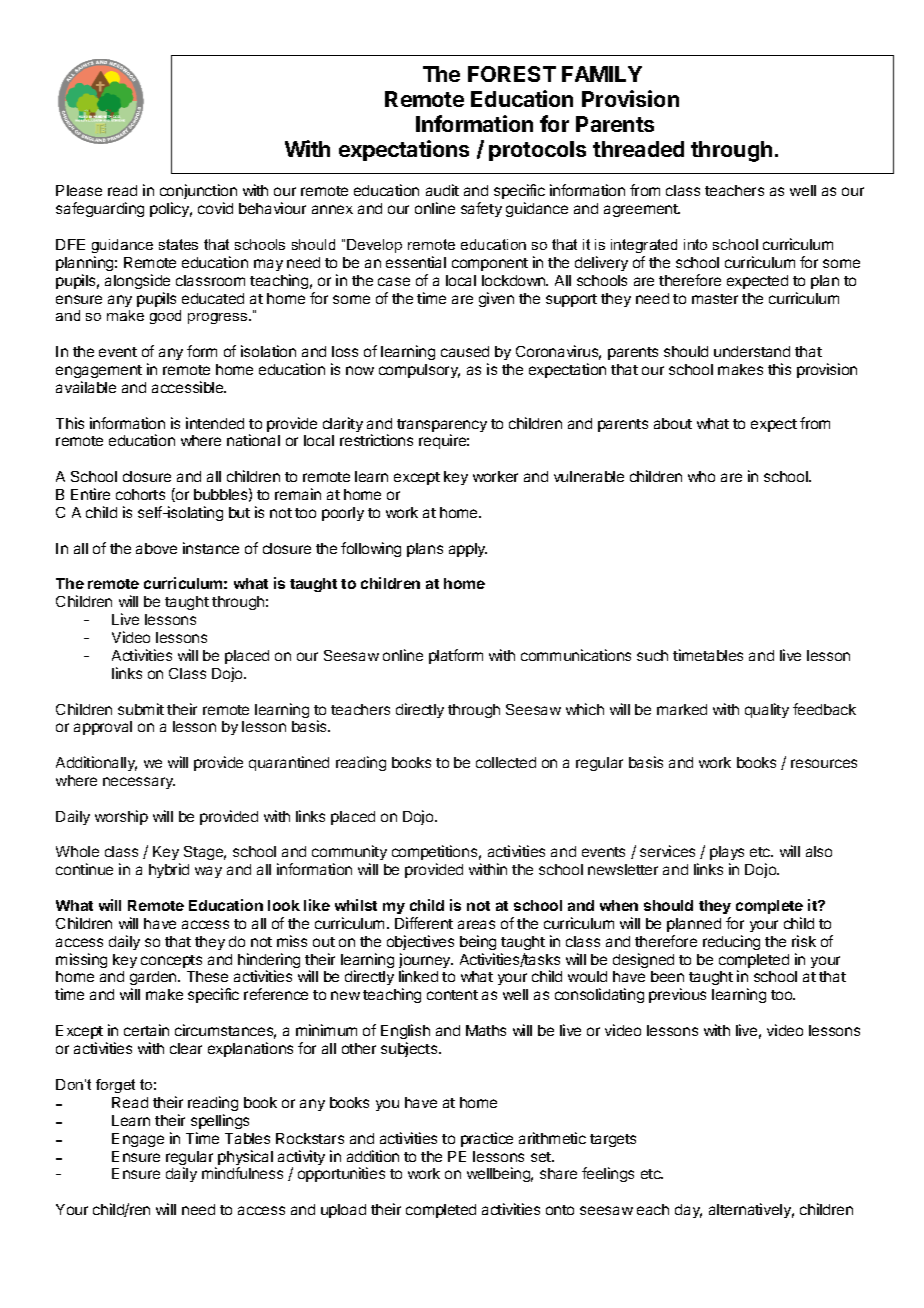 Image resolution: width=924 pixels, height=1308 pixels. What do you see at coordinates (242, 1173) in the screenshot?
I see `mindfulness` at bounding box center [242, 1173].
